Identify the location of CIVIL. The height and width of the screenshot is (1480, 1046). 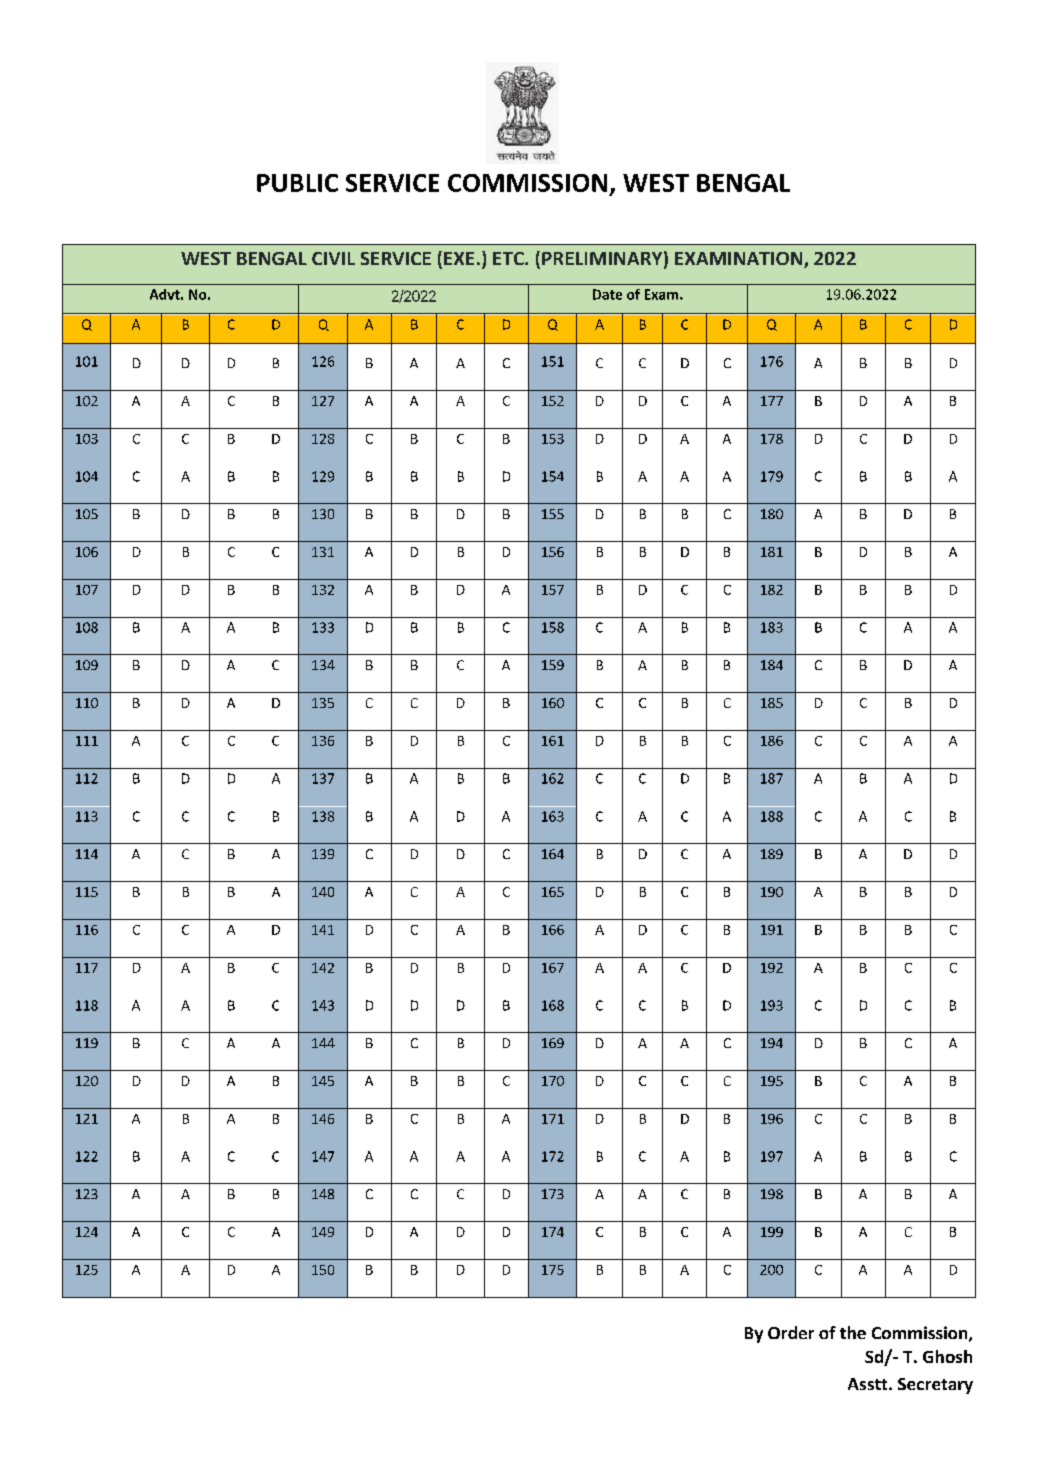
(333, 258).
